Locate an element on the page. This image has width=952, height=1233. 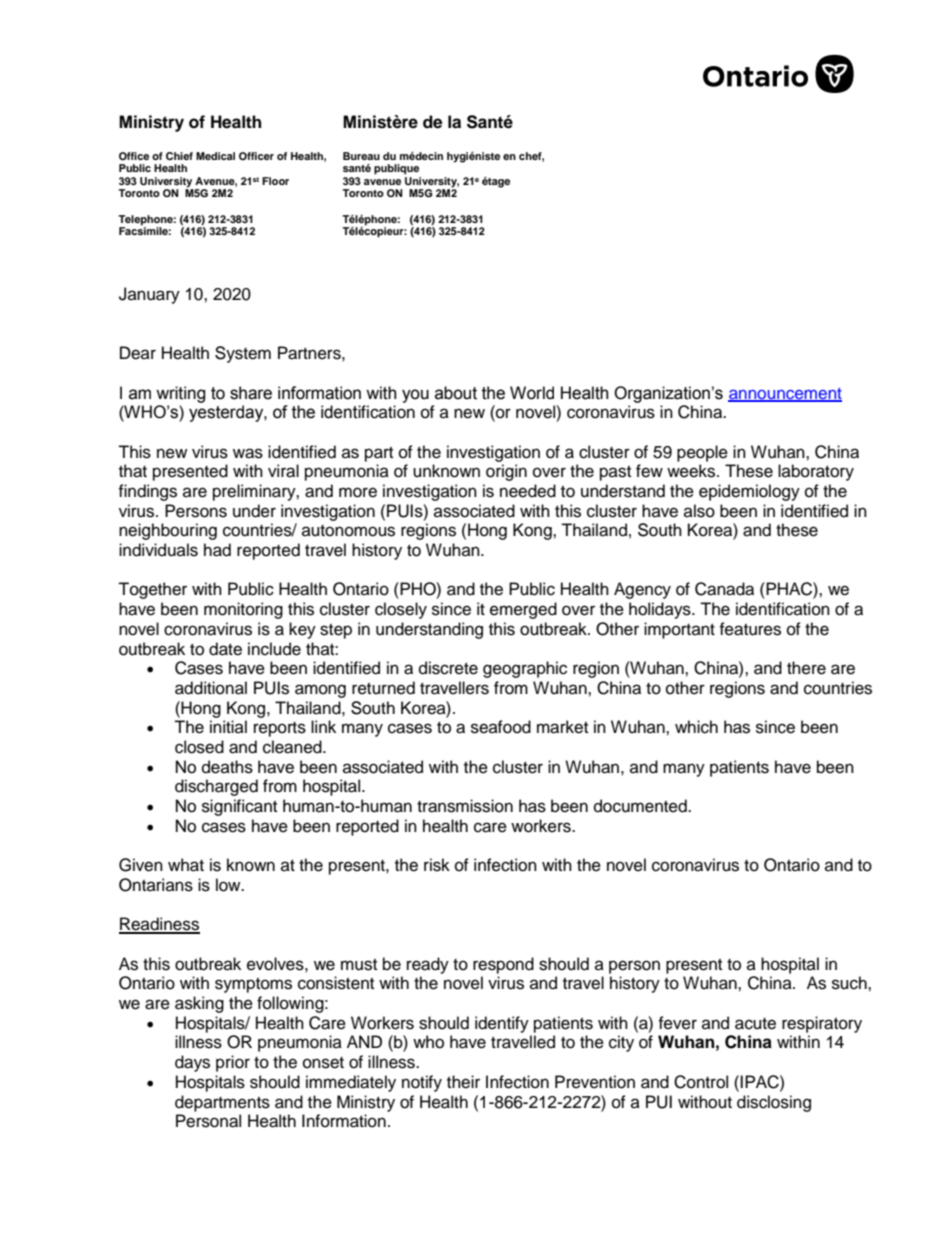
disclosing is located at coordinates (774, 1103).
